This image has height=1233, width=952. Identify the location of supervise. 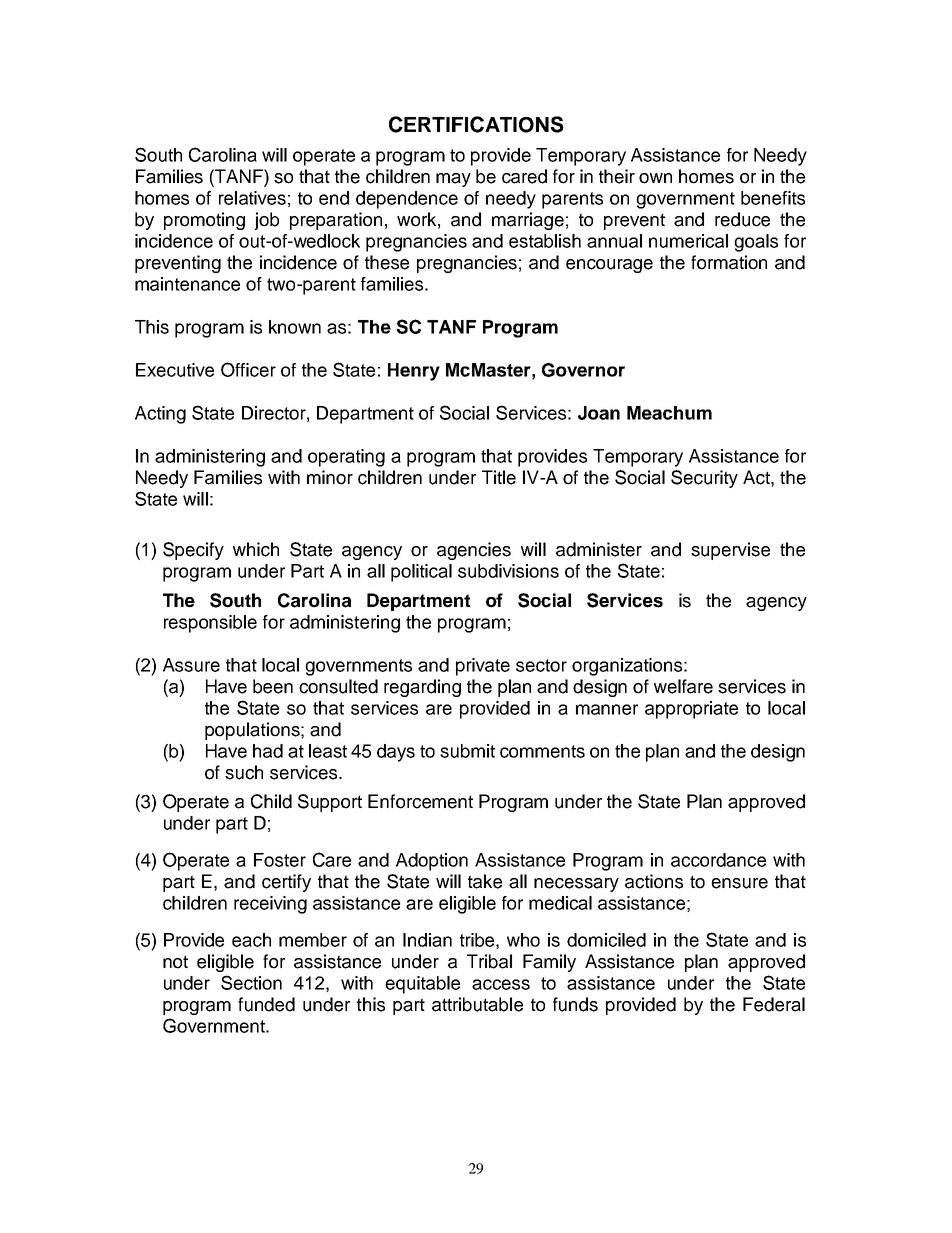
(730, 551).
